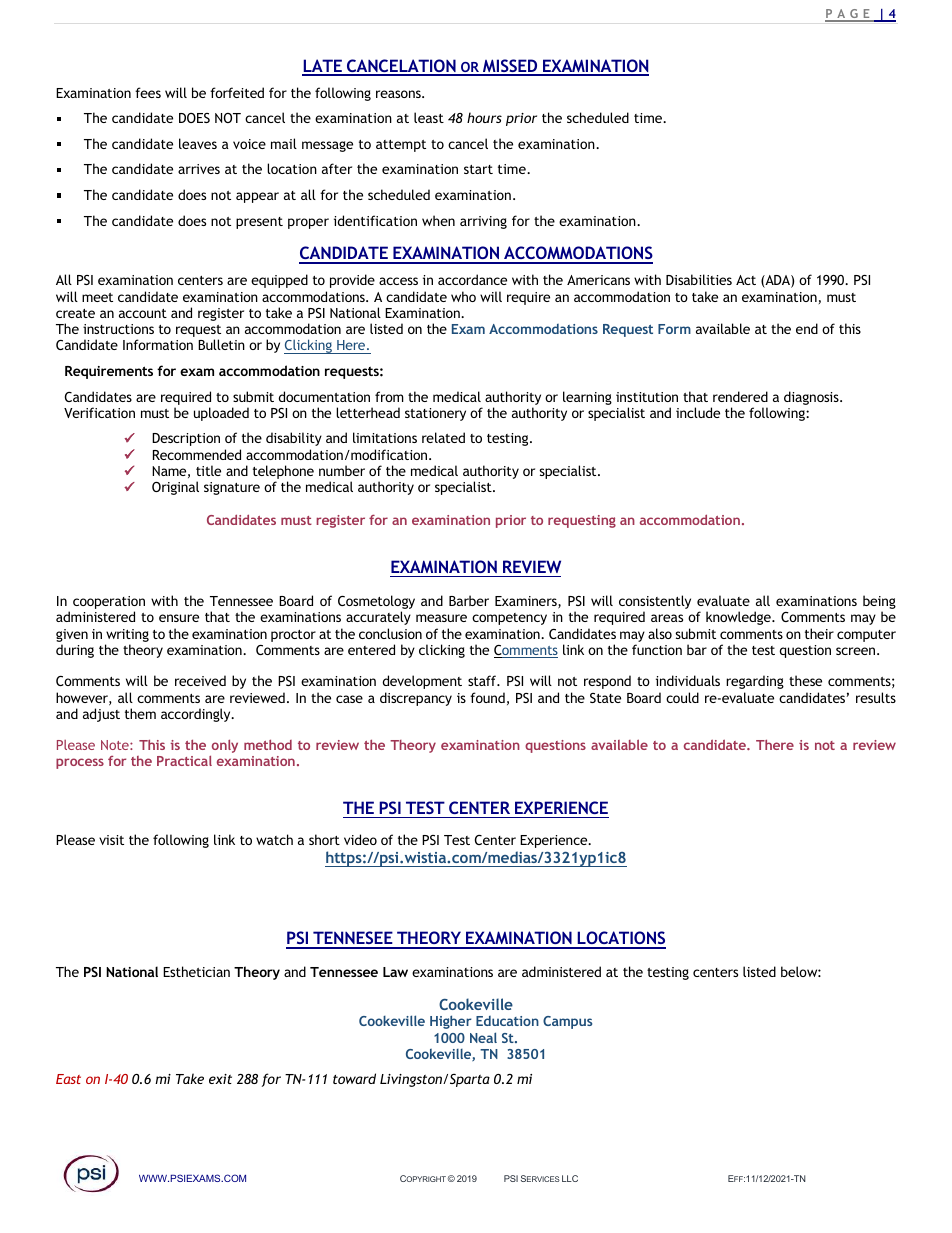 The image size is (952, 1233). I want to click on hours, so click(484, 117).
